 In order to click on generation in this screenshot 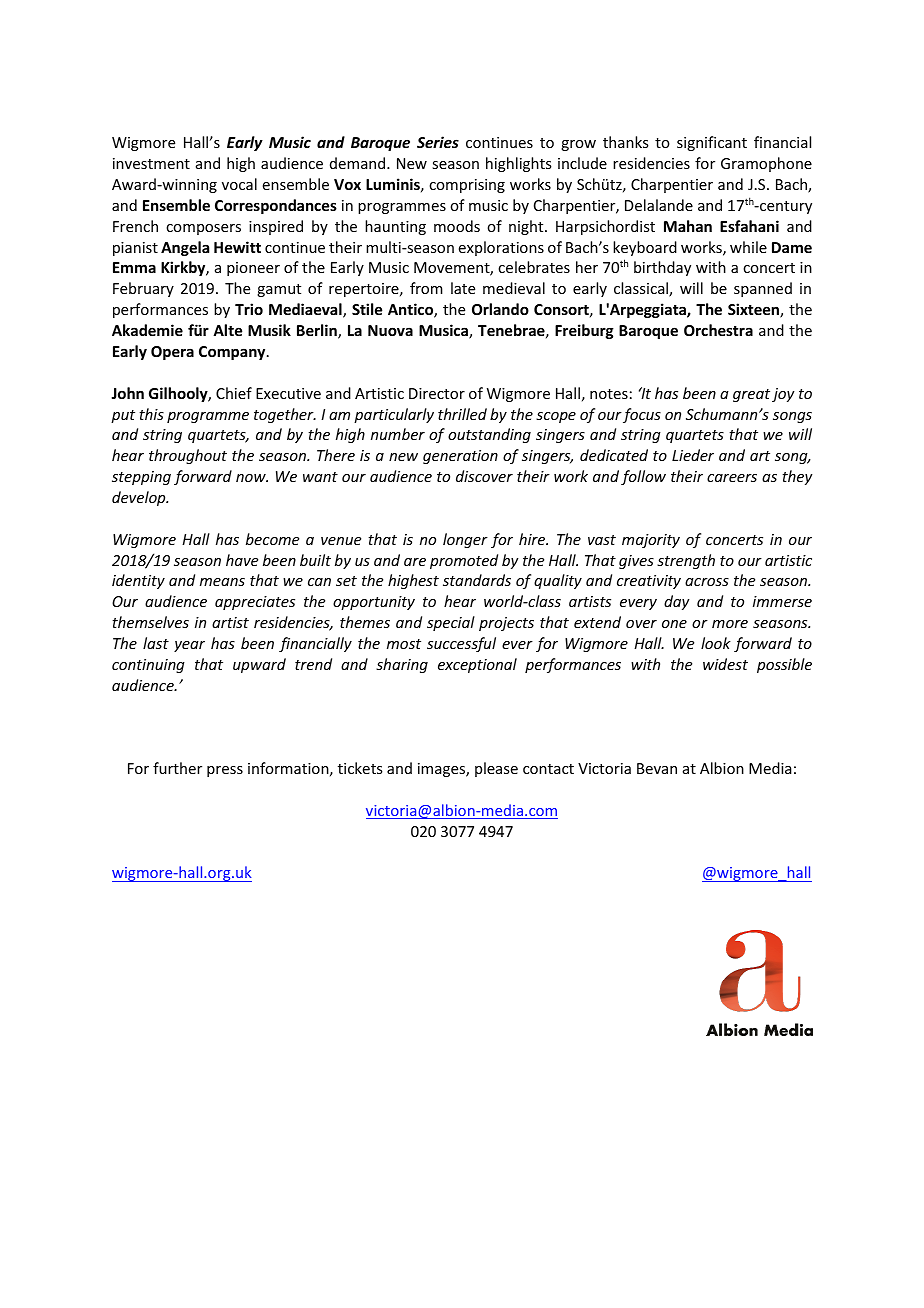, I will do `click(460, 457)`.
